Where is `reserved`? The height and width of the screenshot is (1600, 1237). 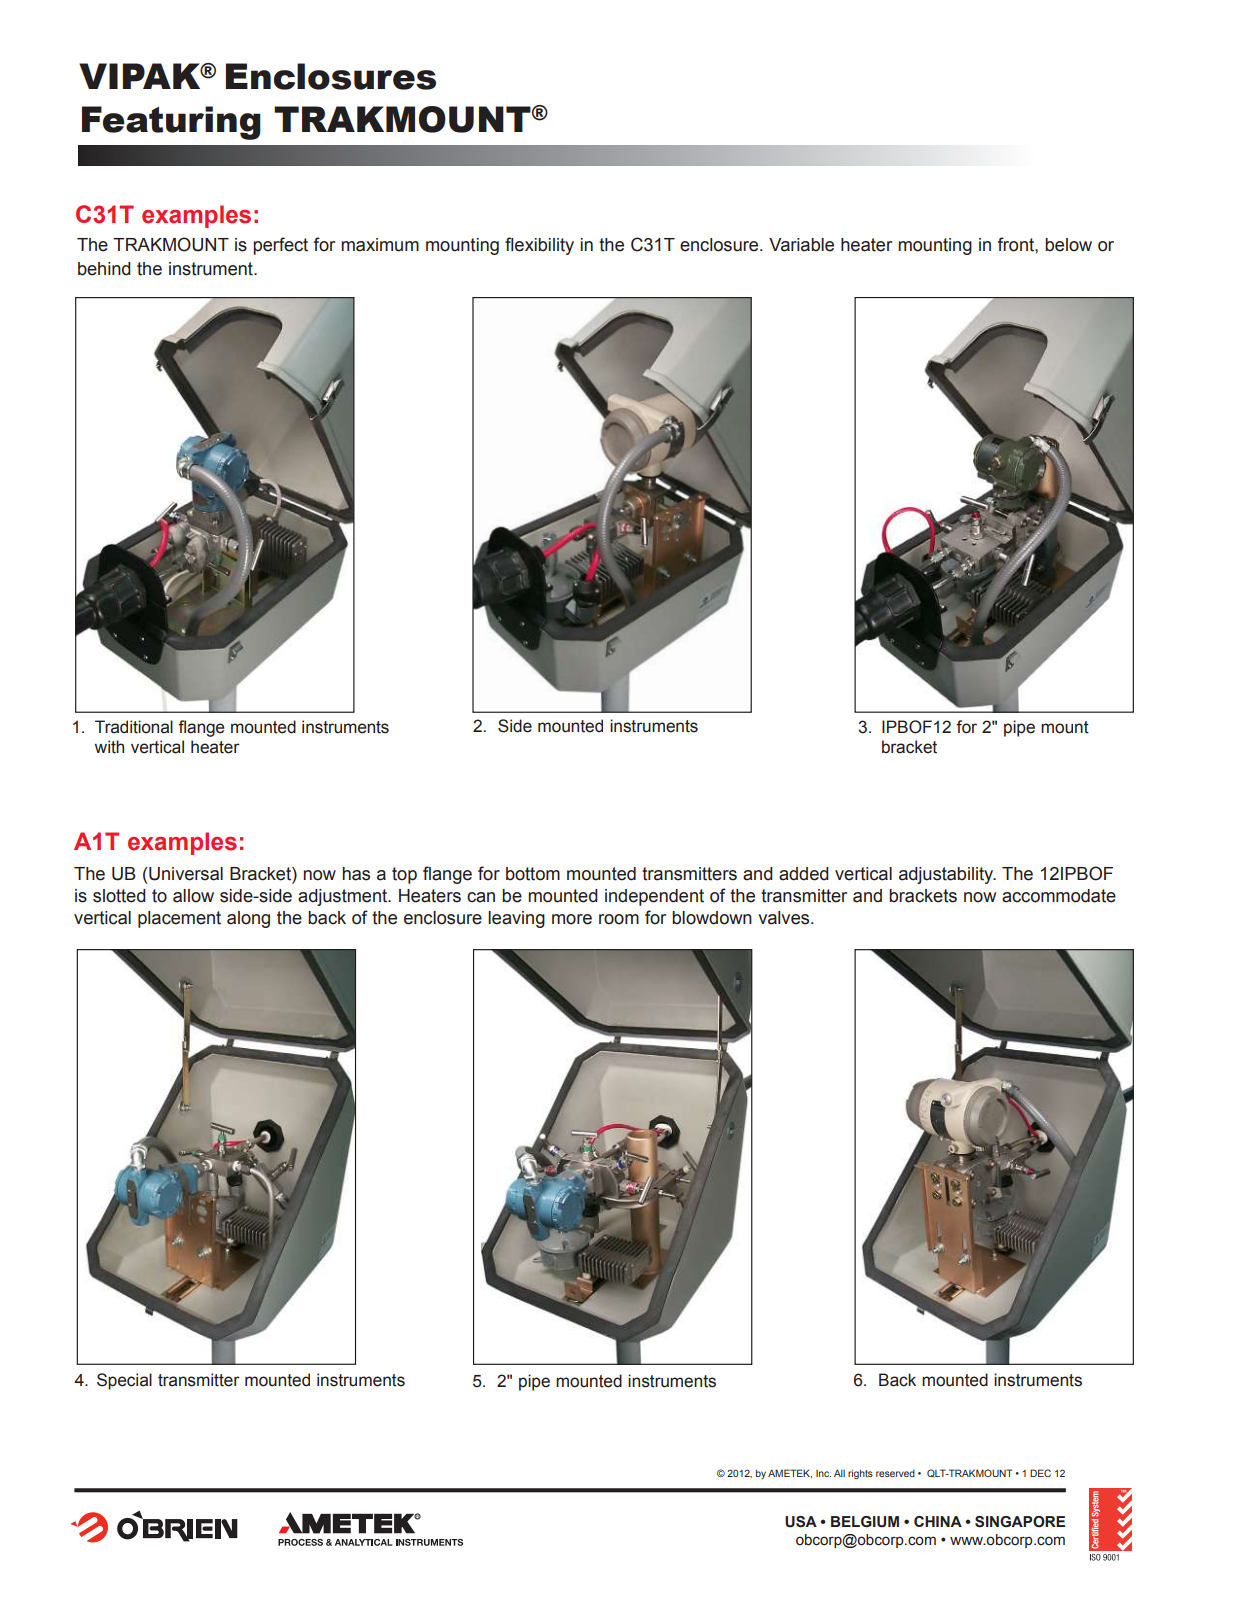 reserved is located at coordinates (895, 1473).
